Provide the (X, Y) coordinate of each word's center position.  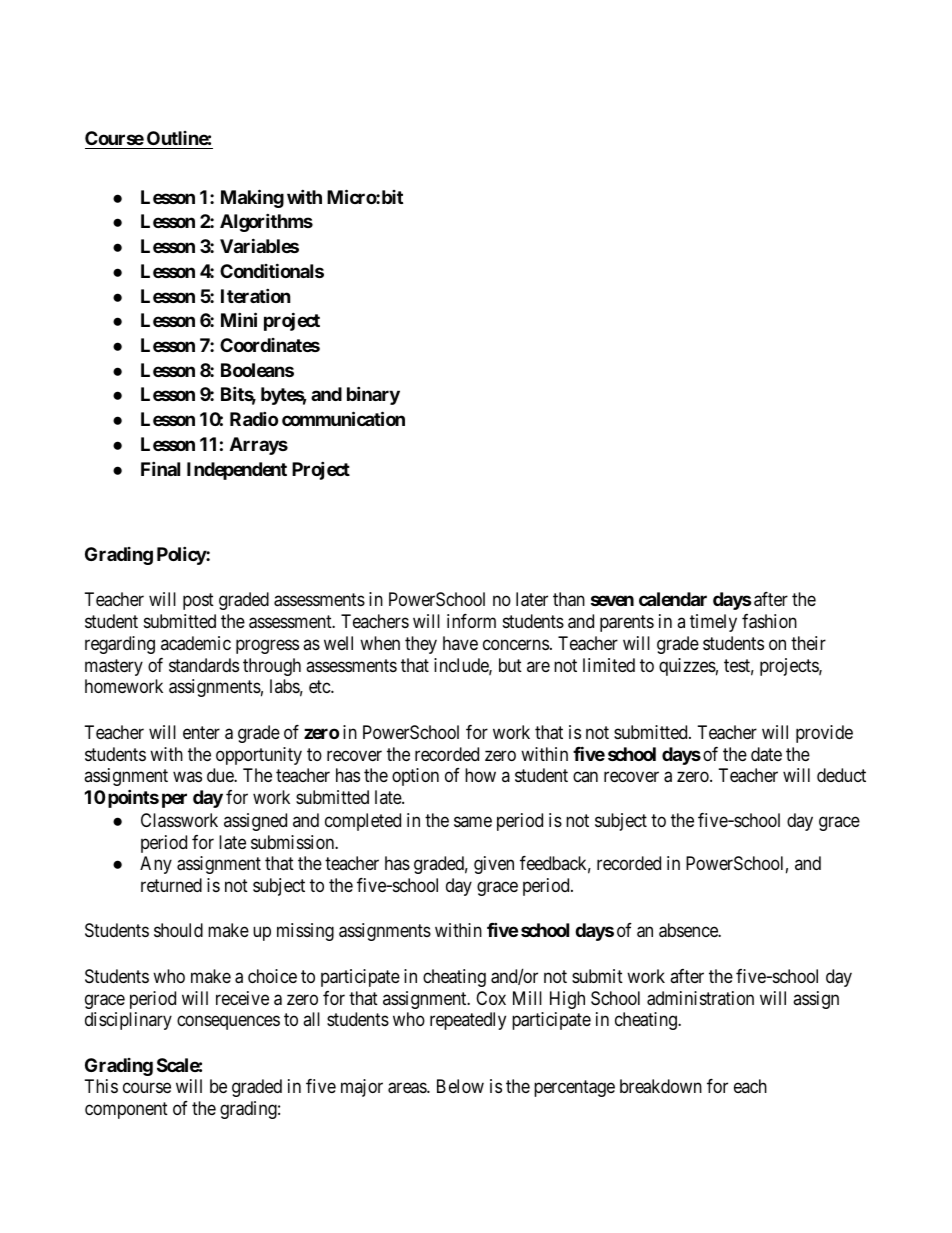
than (569, 599)
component (126, 1110)
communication (343, 418)
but (510, 665)
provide (824, 734)
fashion (769, 621)
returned (171, 885)
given (494, 865)
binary (373, 396)
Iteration (256, 295)
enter (201, 732)
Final (160, 468)
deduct (841, 775)
